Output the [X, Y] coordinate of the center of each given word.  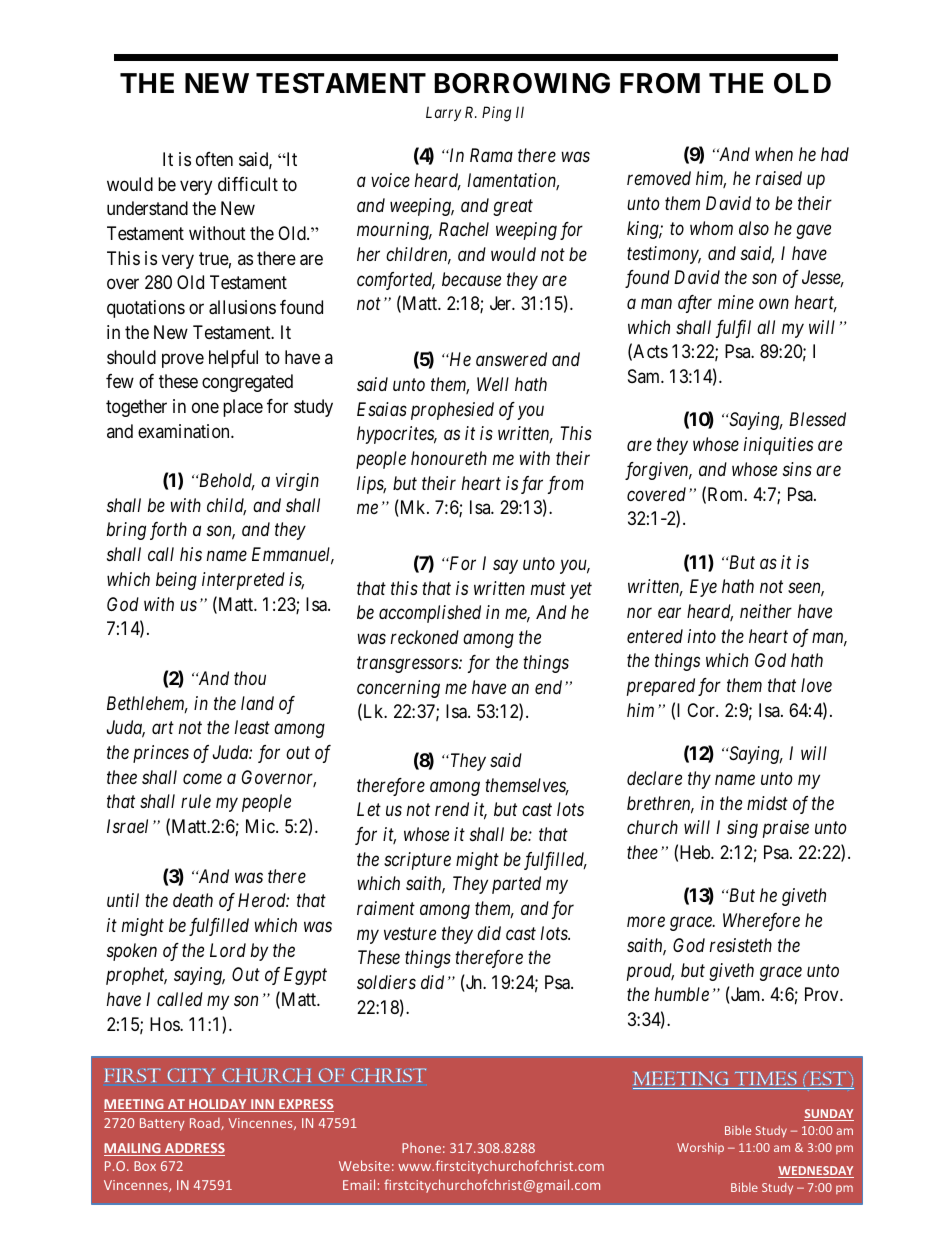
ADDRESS [194, 1149]
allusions [242, 307]
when [774, 154]
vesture [410, 934]
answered [511, 359]
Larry [443, 113]
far [532, 485]
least [252, 727]
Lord [228, 950]
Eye [703, 588]
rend [452, 809]
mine [736, 302]
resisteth [741, 945]
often [214, 159]
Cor [702, 710]
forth [168, 531]
